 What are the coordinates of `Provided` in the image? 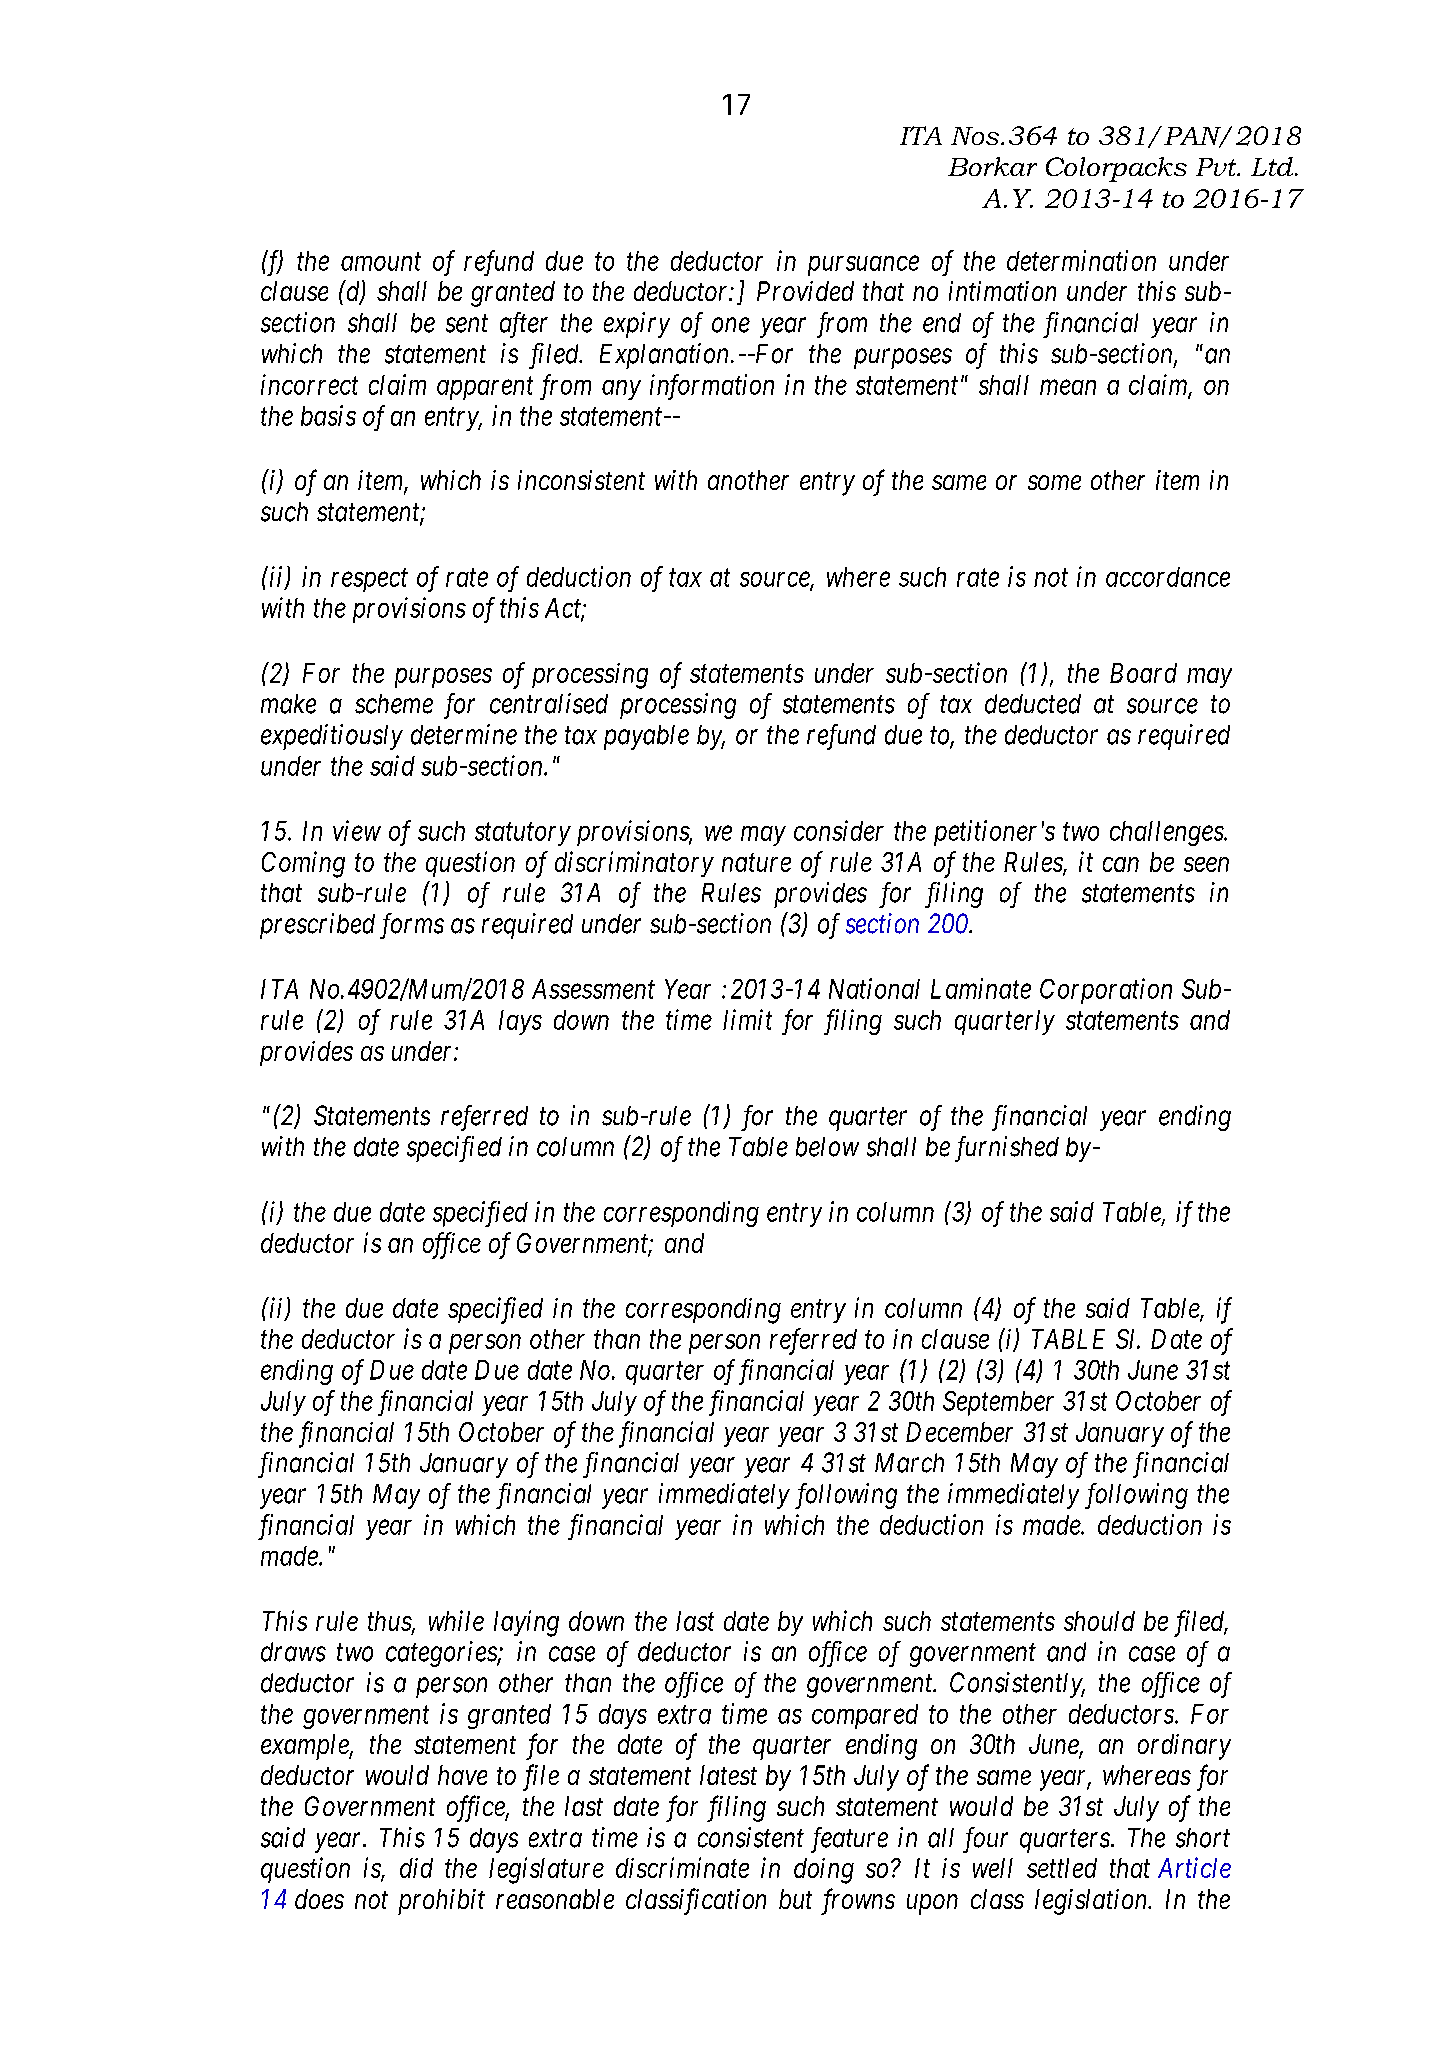 It's located at (805, 291).
